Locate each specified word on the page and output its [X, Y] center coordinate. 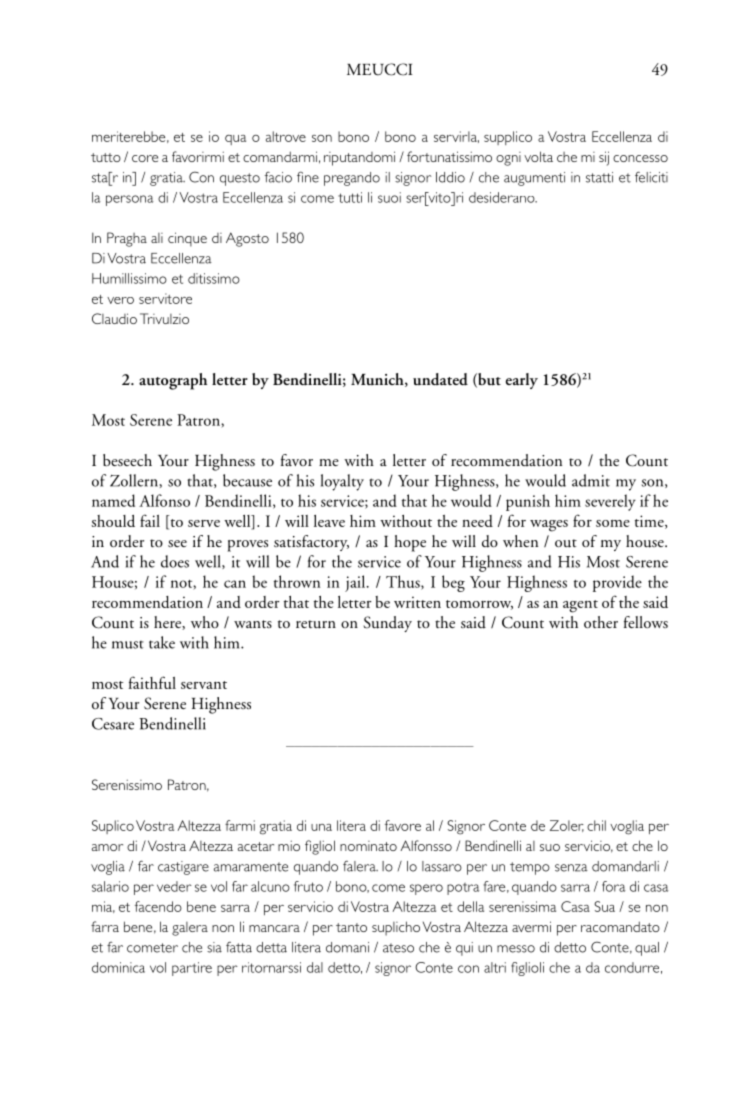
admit [591, 480]
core [145, 158]
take [162, 642]
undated [440, 379]
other [601, 622]
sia [214, 947]
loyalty [342, 482]
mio [289, 845]
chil [596, 825]
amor [107, 847]
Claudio [114, 318]
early [522, 381]
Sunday [387, 624]
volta [538, 156]
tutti [350, 197]
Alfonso [164, 500]
